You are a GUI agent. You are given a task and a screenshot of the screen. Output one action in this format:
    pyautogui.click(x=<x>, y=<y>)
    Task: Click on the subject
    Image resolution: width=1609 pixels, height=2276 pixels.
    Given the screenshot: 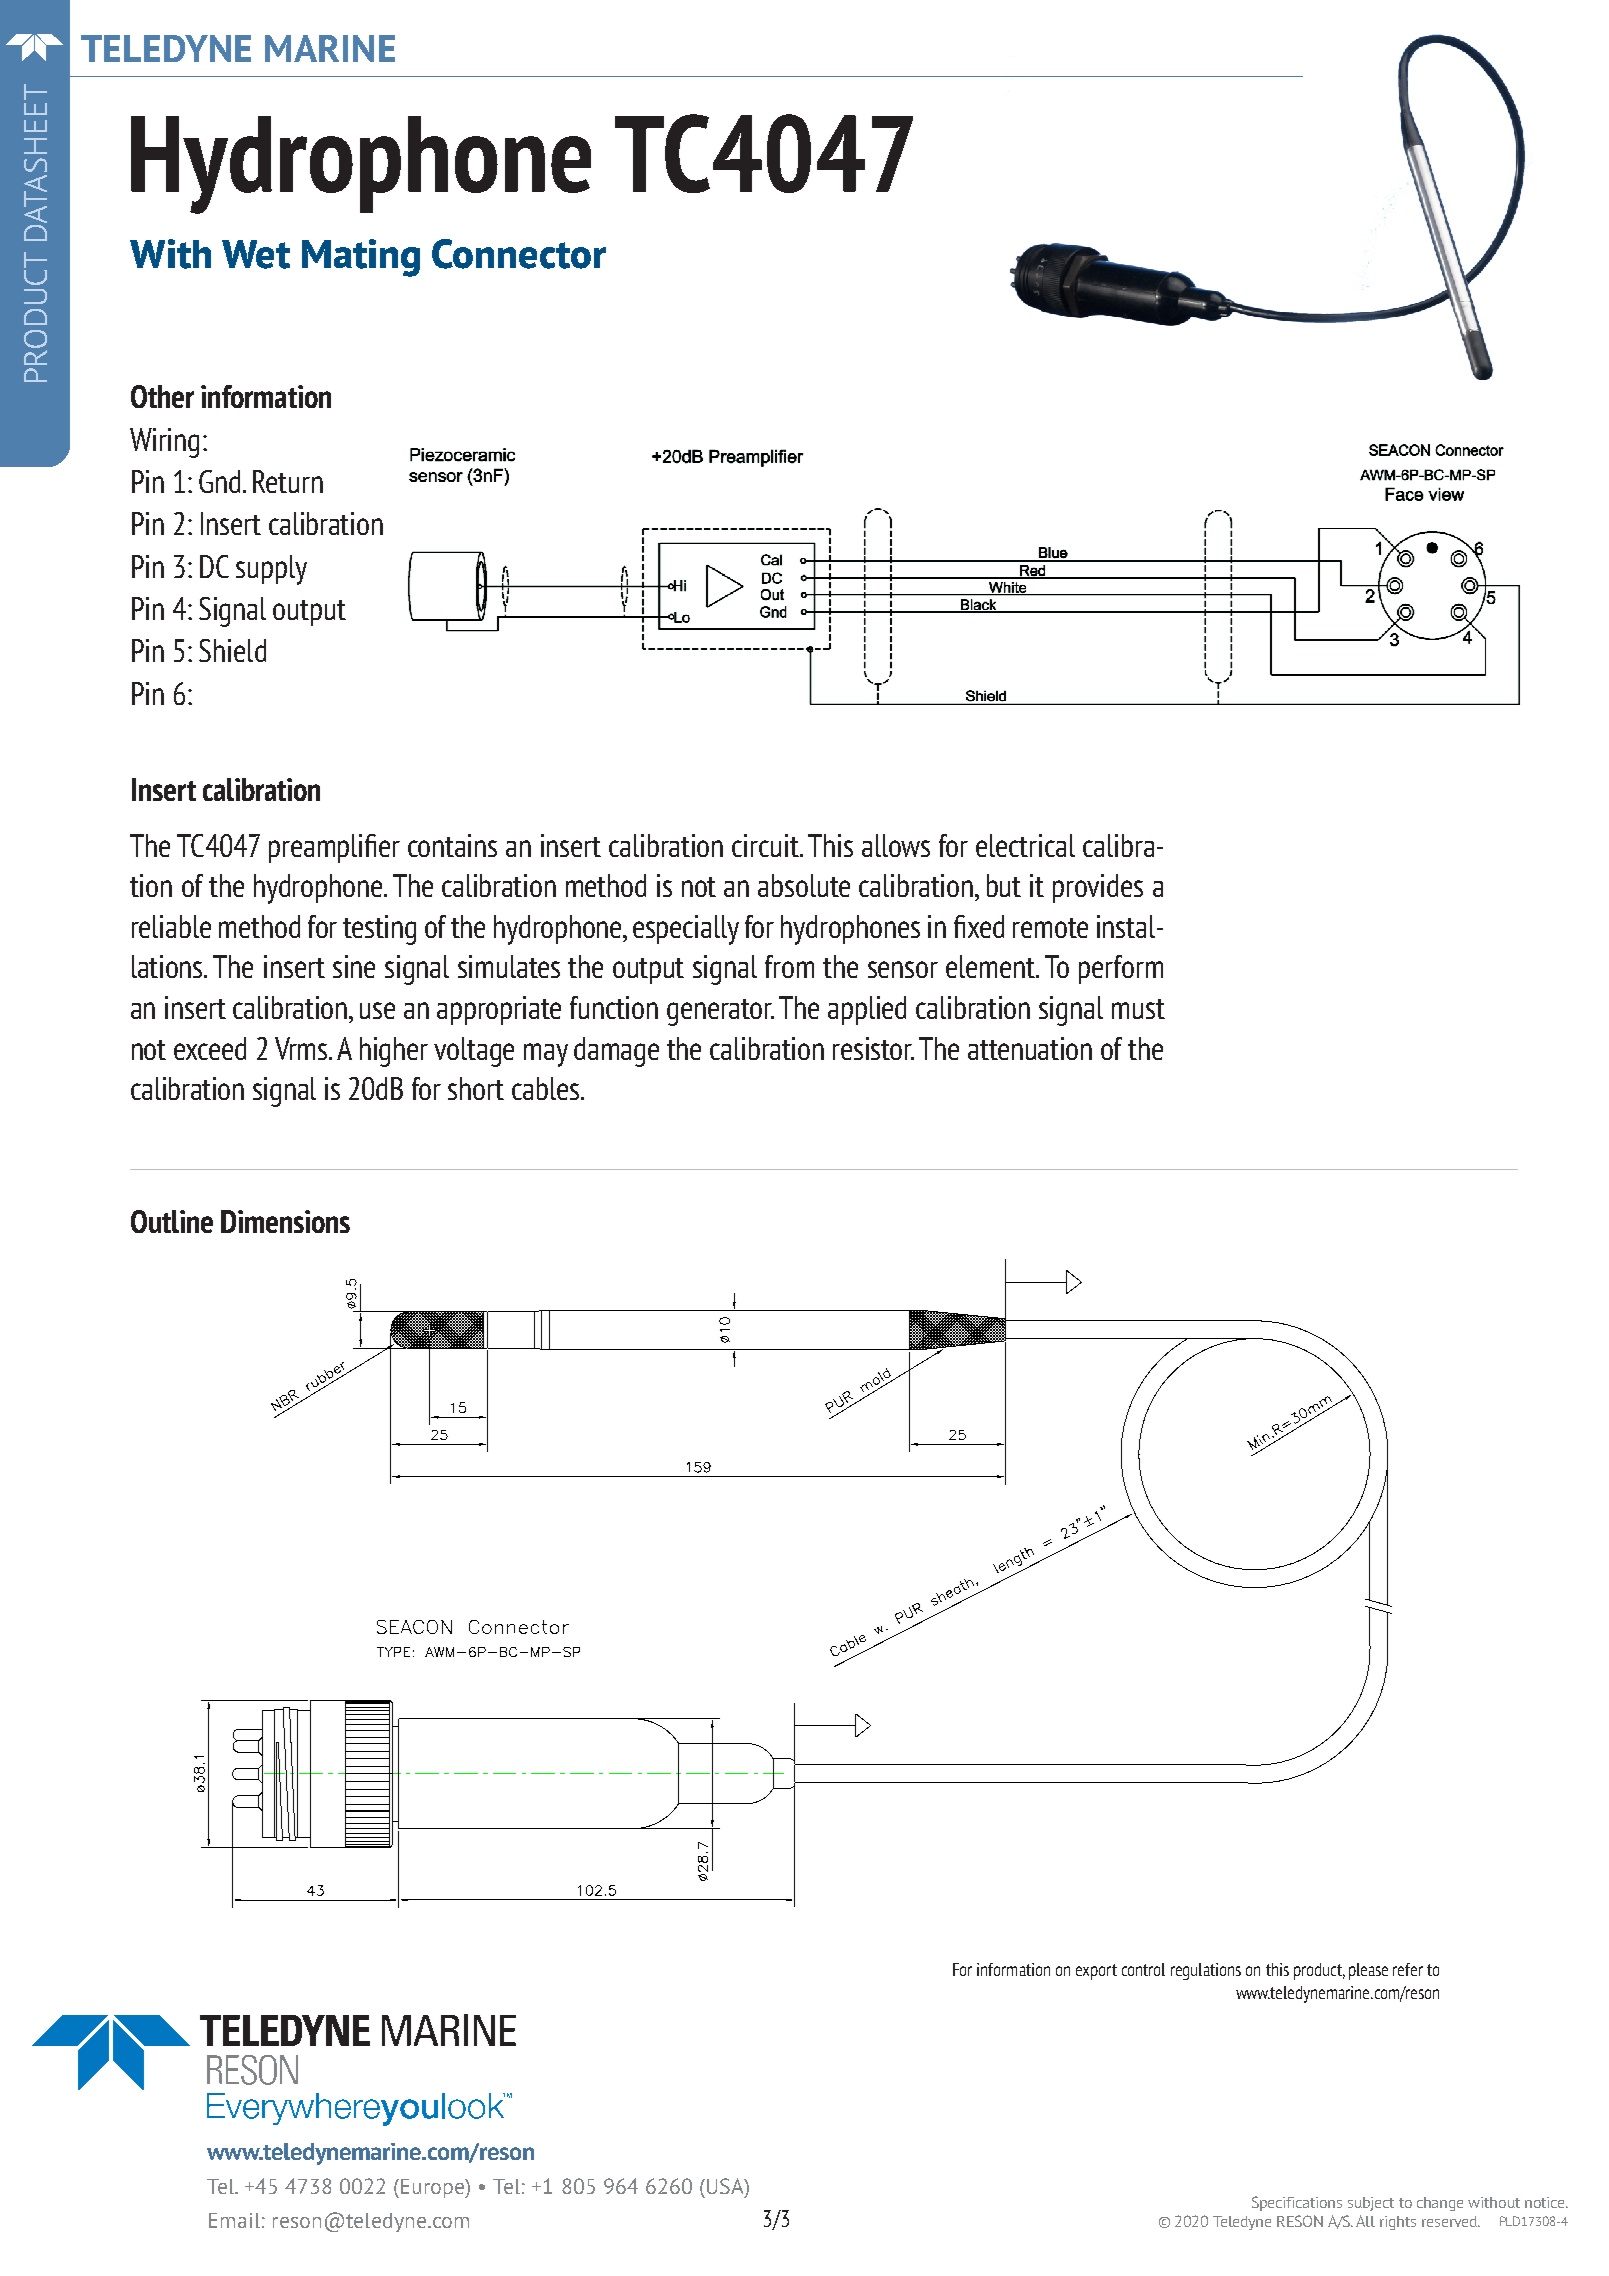 What is the action you would take?
    pyautogui.click(x=1371, y=2204)
